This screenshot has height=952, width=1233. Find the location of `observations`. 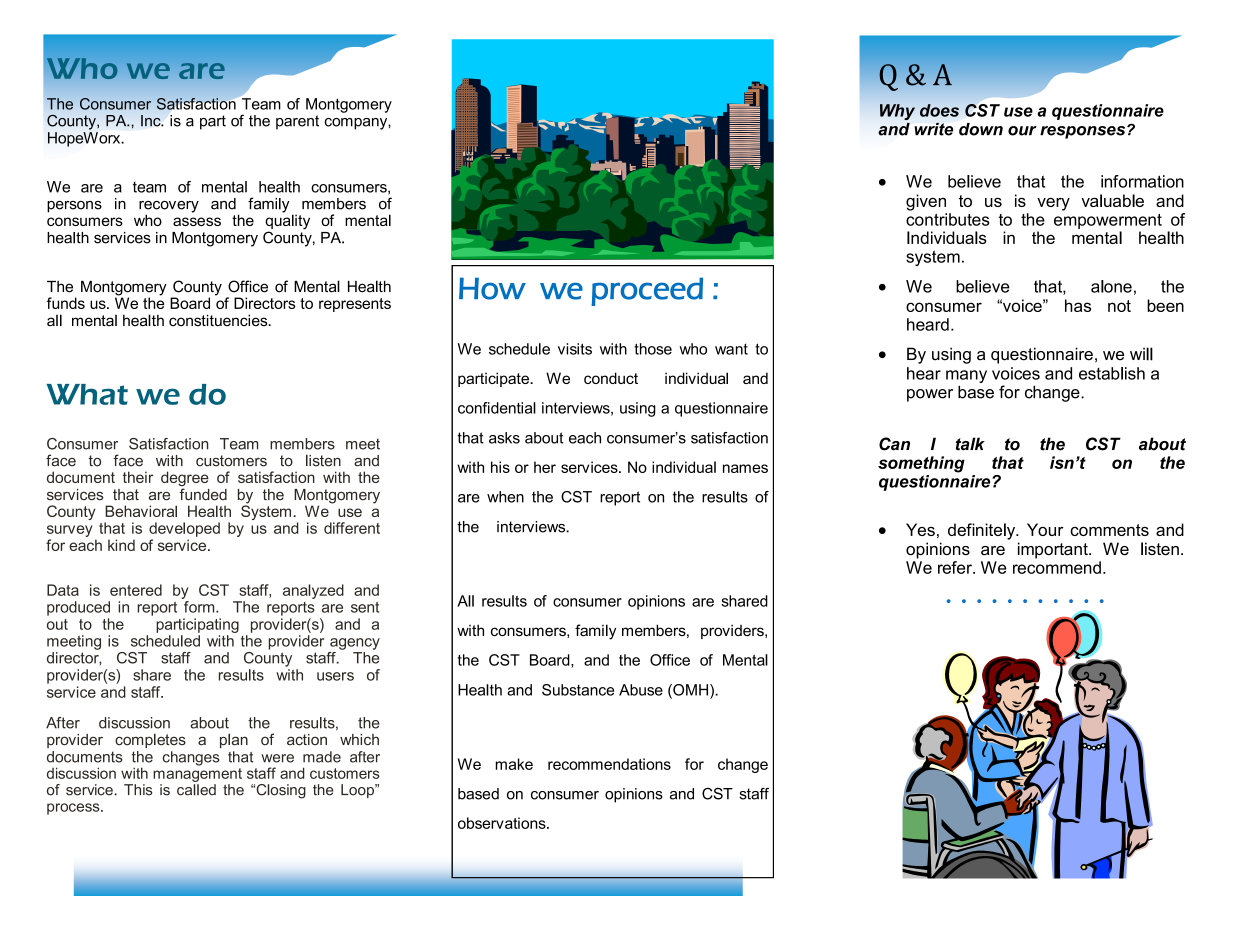

observations is located at coordinates (503, 823).
